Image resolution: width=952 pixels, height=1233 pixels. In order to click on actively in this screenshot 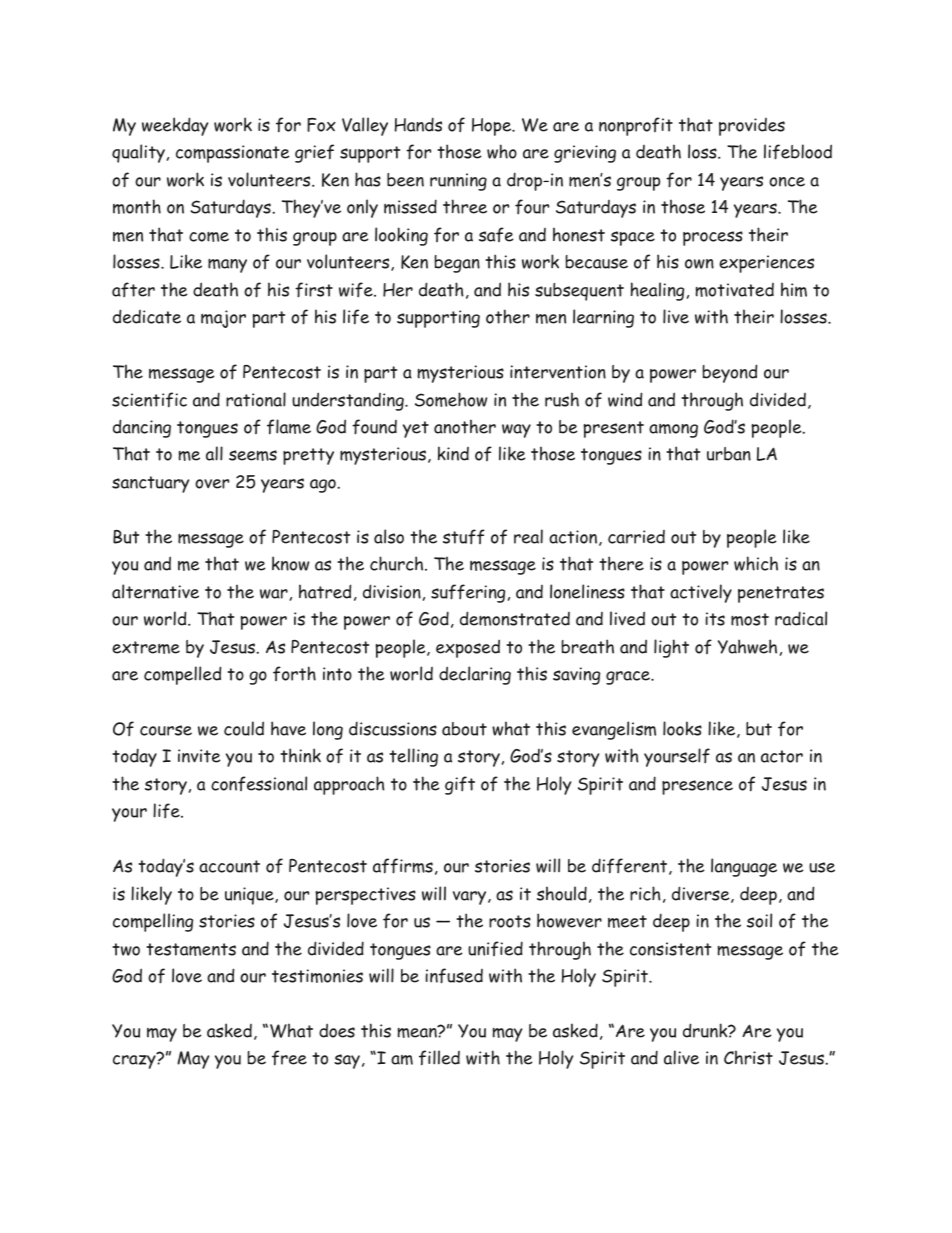, I will do `click(701, 593)`.
